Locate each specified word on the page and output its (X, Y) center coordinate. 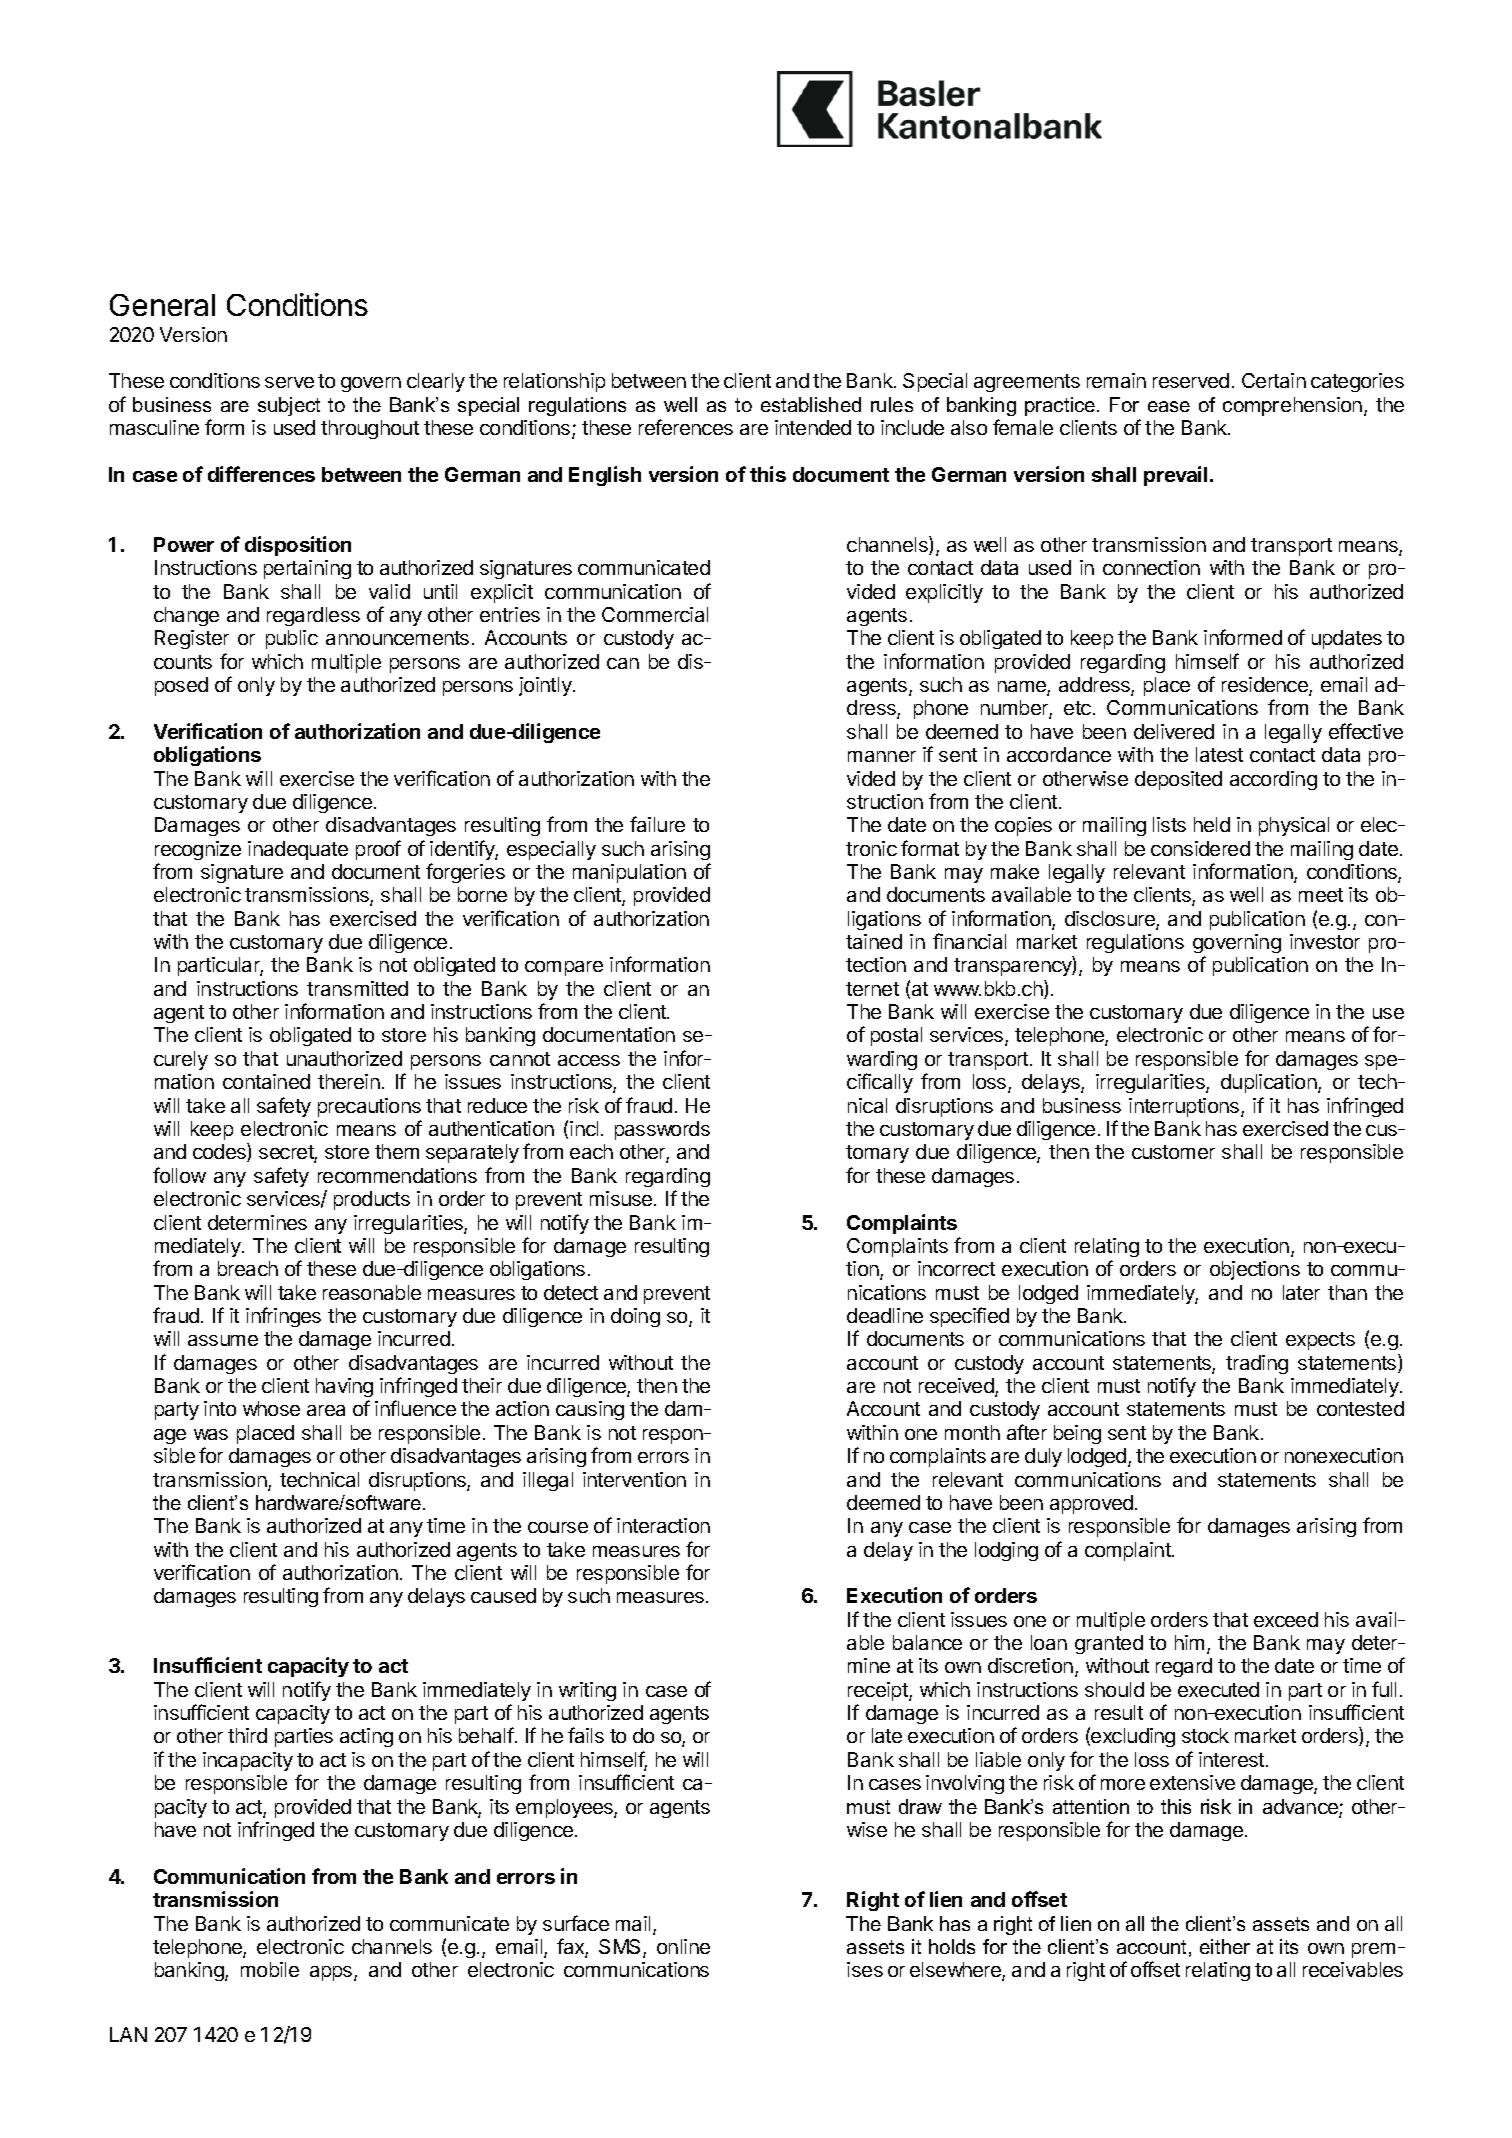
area (326, 1410)
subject (289, 406)
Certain (1274, 380)
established (811, 404)
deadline (885, 1315)
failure (657, 824)
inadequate (298, 850)
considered (1200, 848)
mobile (270, 1969)
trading (1257, 1364)
